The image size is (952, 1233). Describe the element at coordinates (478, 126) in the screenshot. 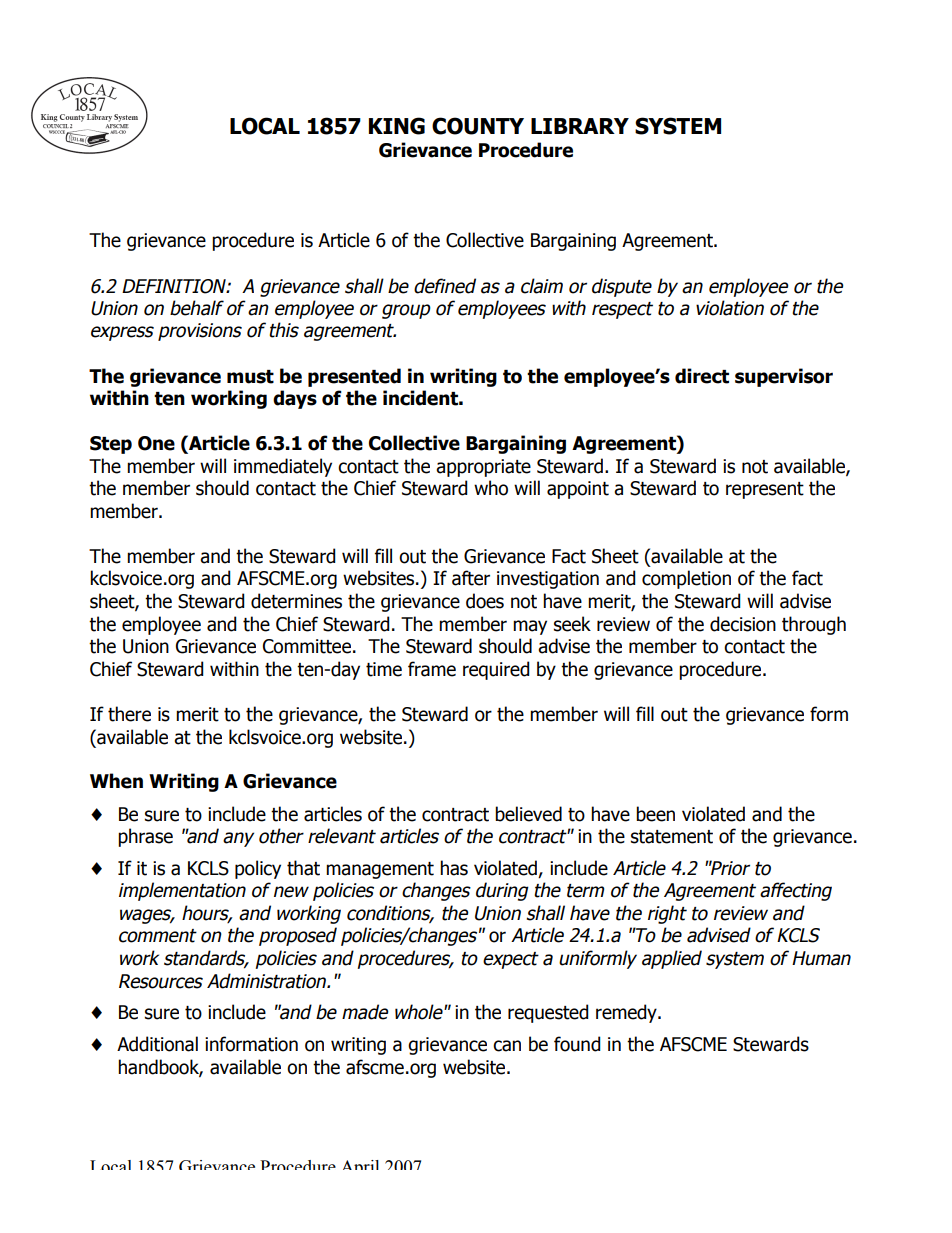

I see `COUNTY` at that location.
